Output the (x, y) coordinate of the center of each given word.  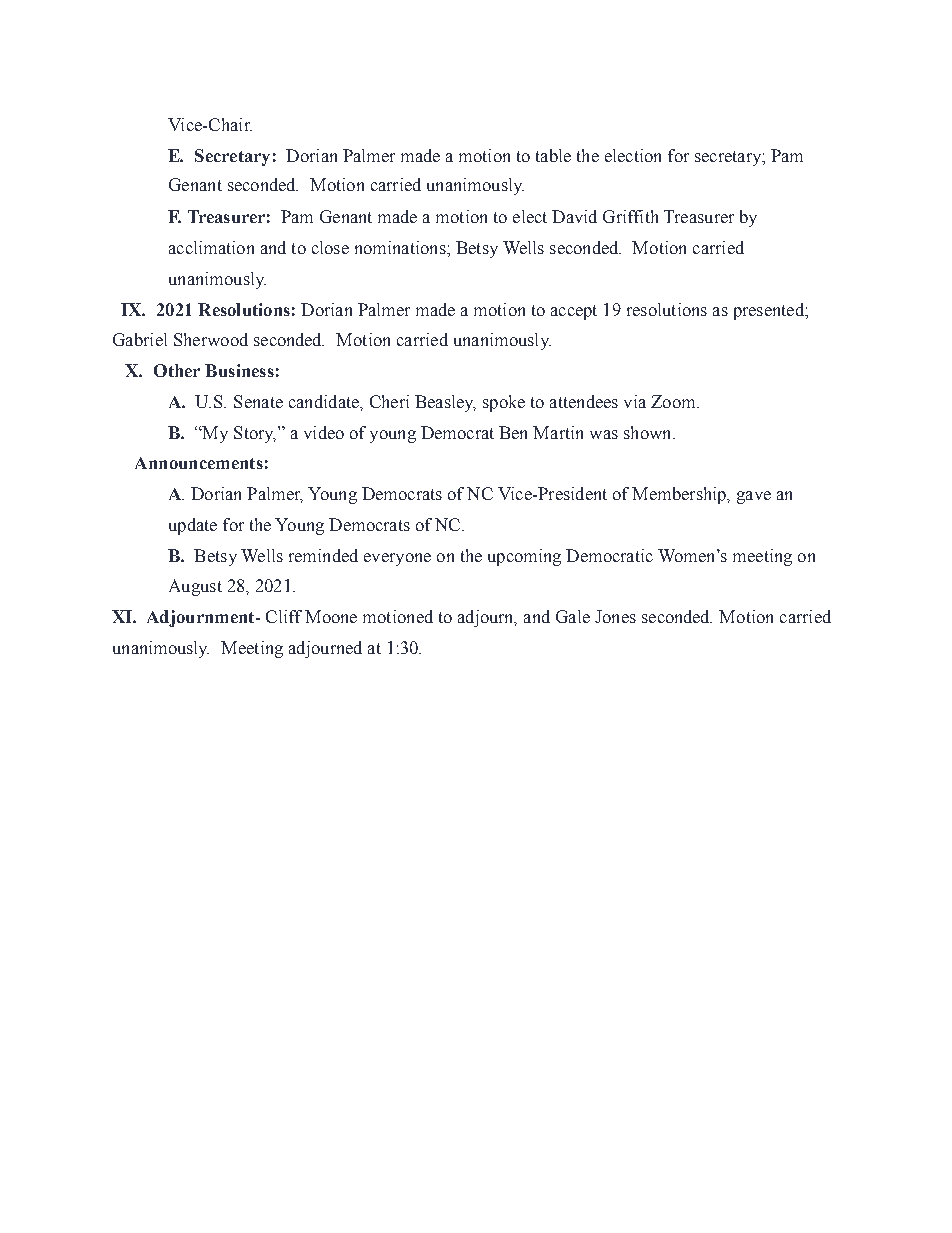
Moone (331, 616)
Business (239, 370)
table (553, 155)
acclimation (211, 247)
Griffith (630, 216)
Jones (615, 616)
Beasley (445, 403)
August (195, 587)
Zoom (674, 401)
